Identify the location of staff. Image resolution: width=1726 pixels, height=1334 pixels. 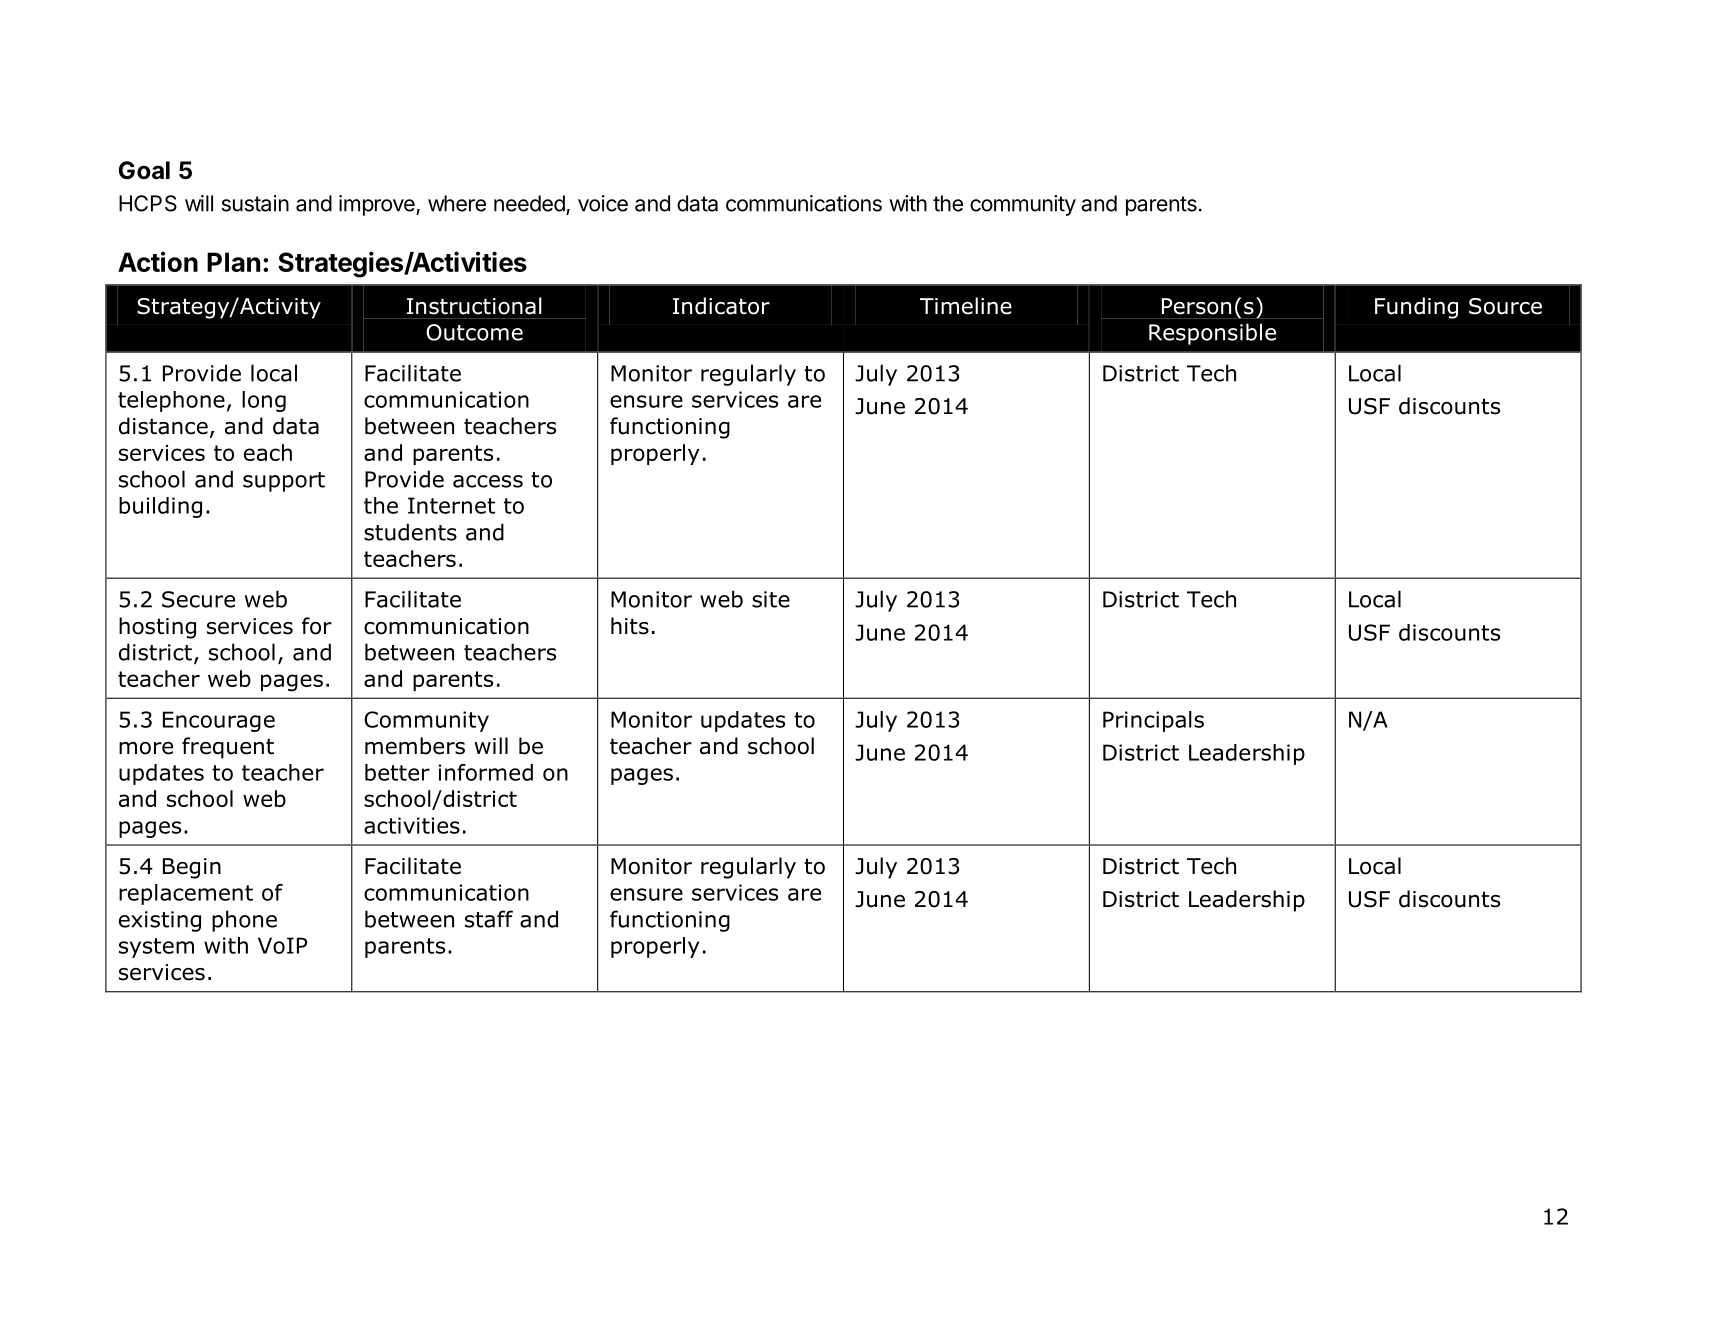
(489, 919).
